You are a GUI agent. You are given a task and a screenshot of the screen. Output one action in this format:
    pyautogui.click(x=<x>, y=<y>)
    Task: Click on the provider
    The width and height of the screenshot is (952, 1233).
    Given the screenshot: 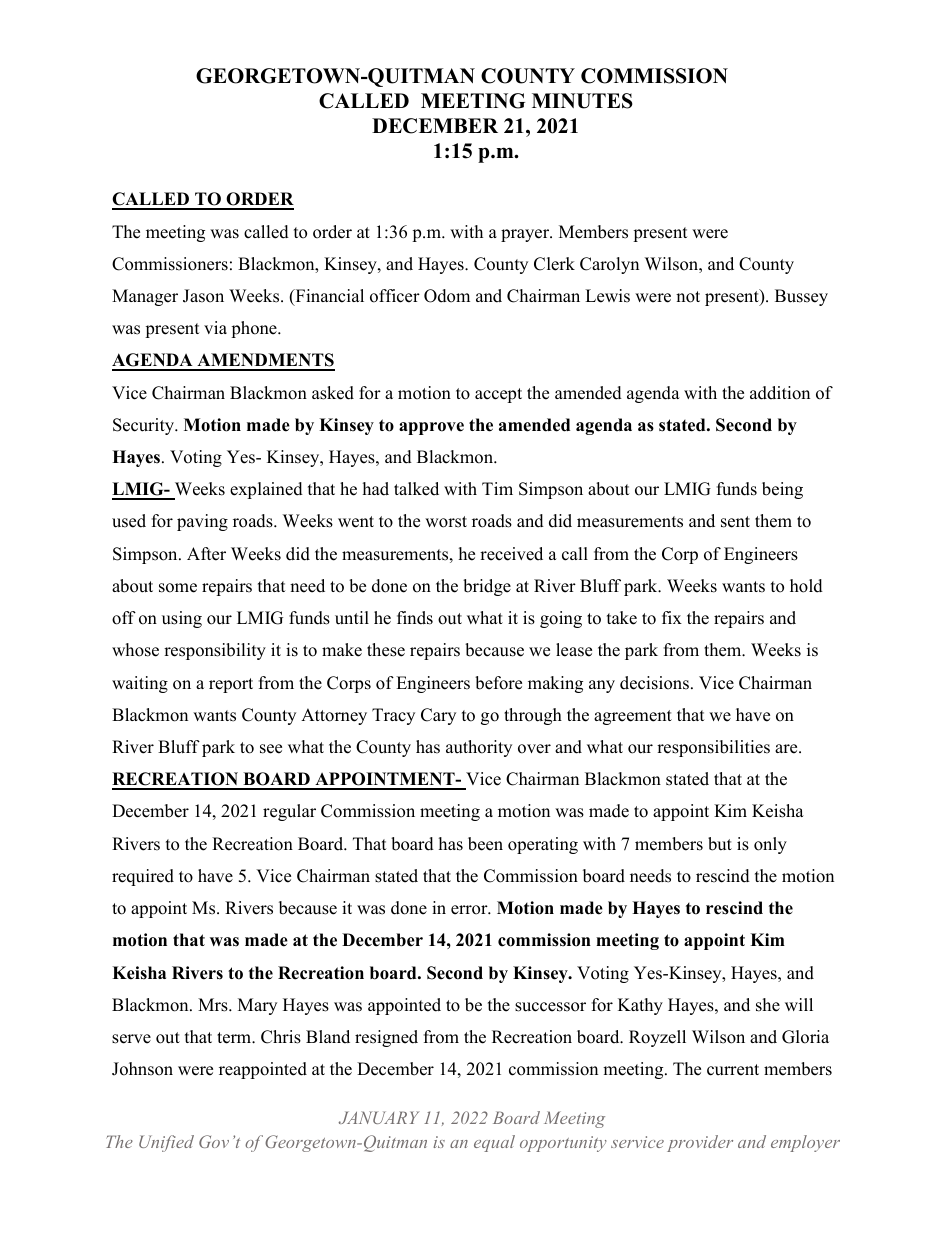 What is the action you would take?
    pyautogui.click(x=700, y=1143)
